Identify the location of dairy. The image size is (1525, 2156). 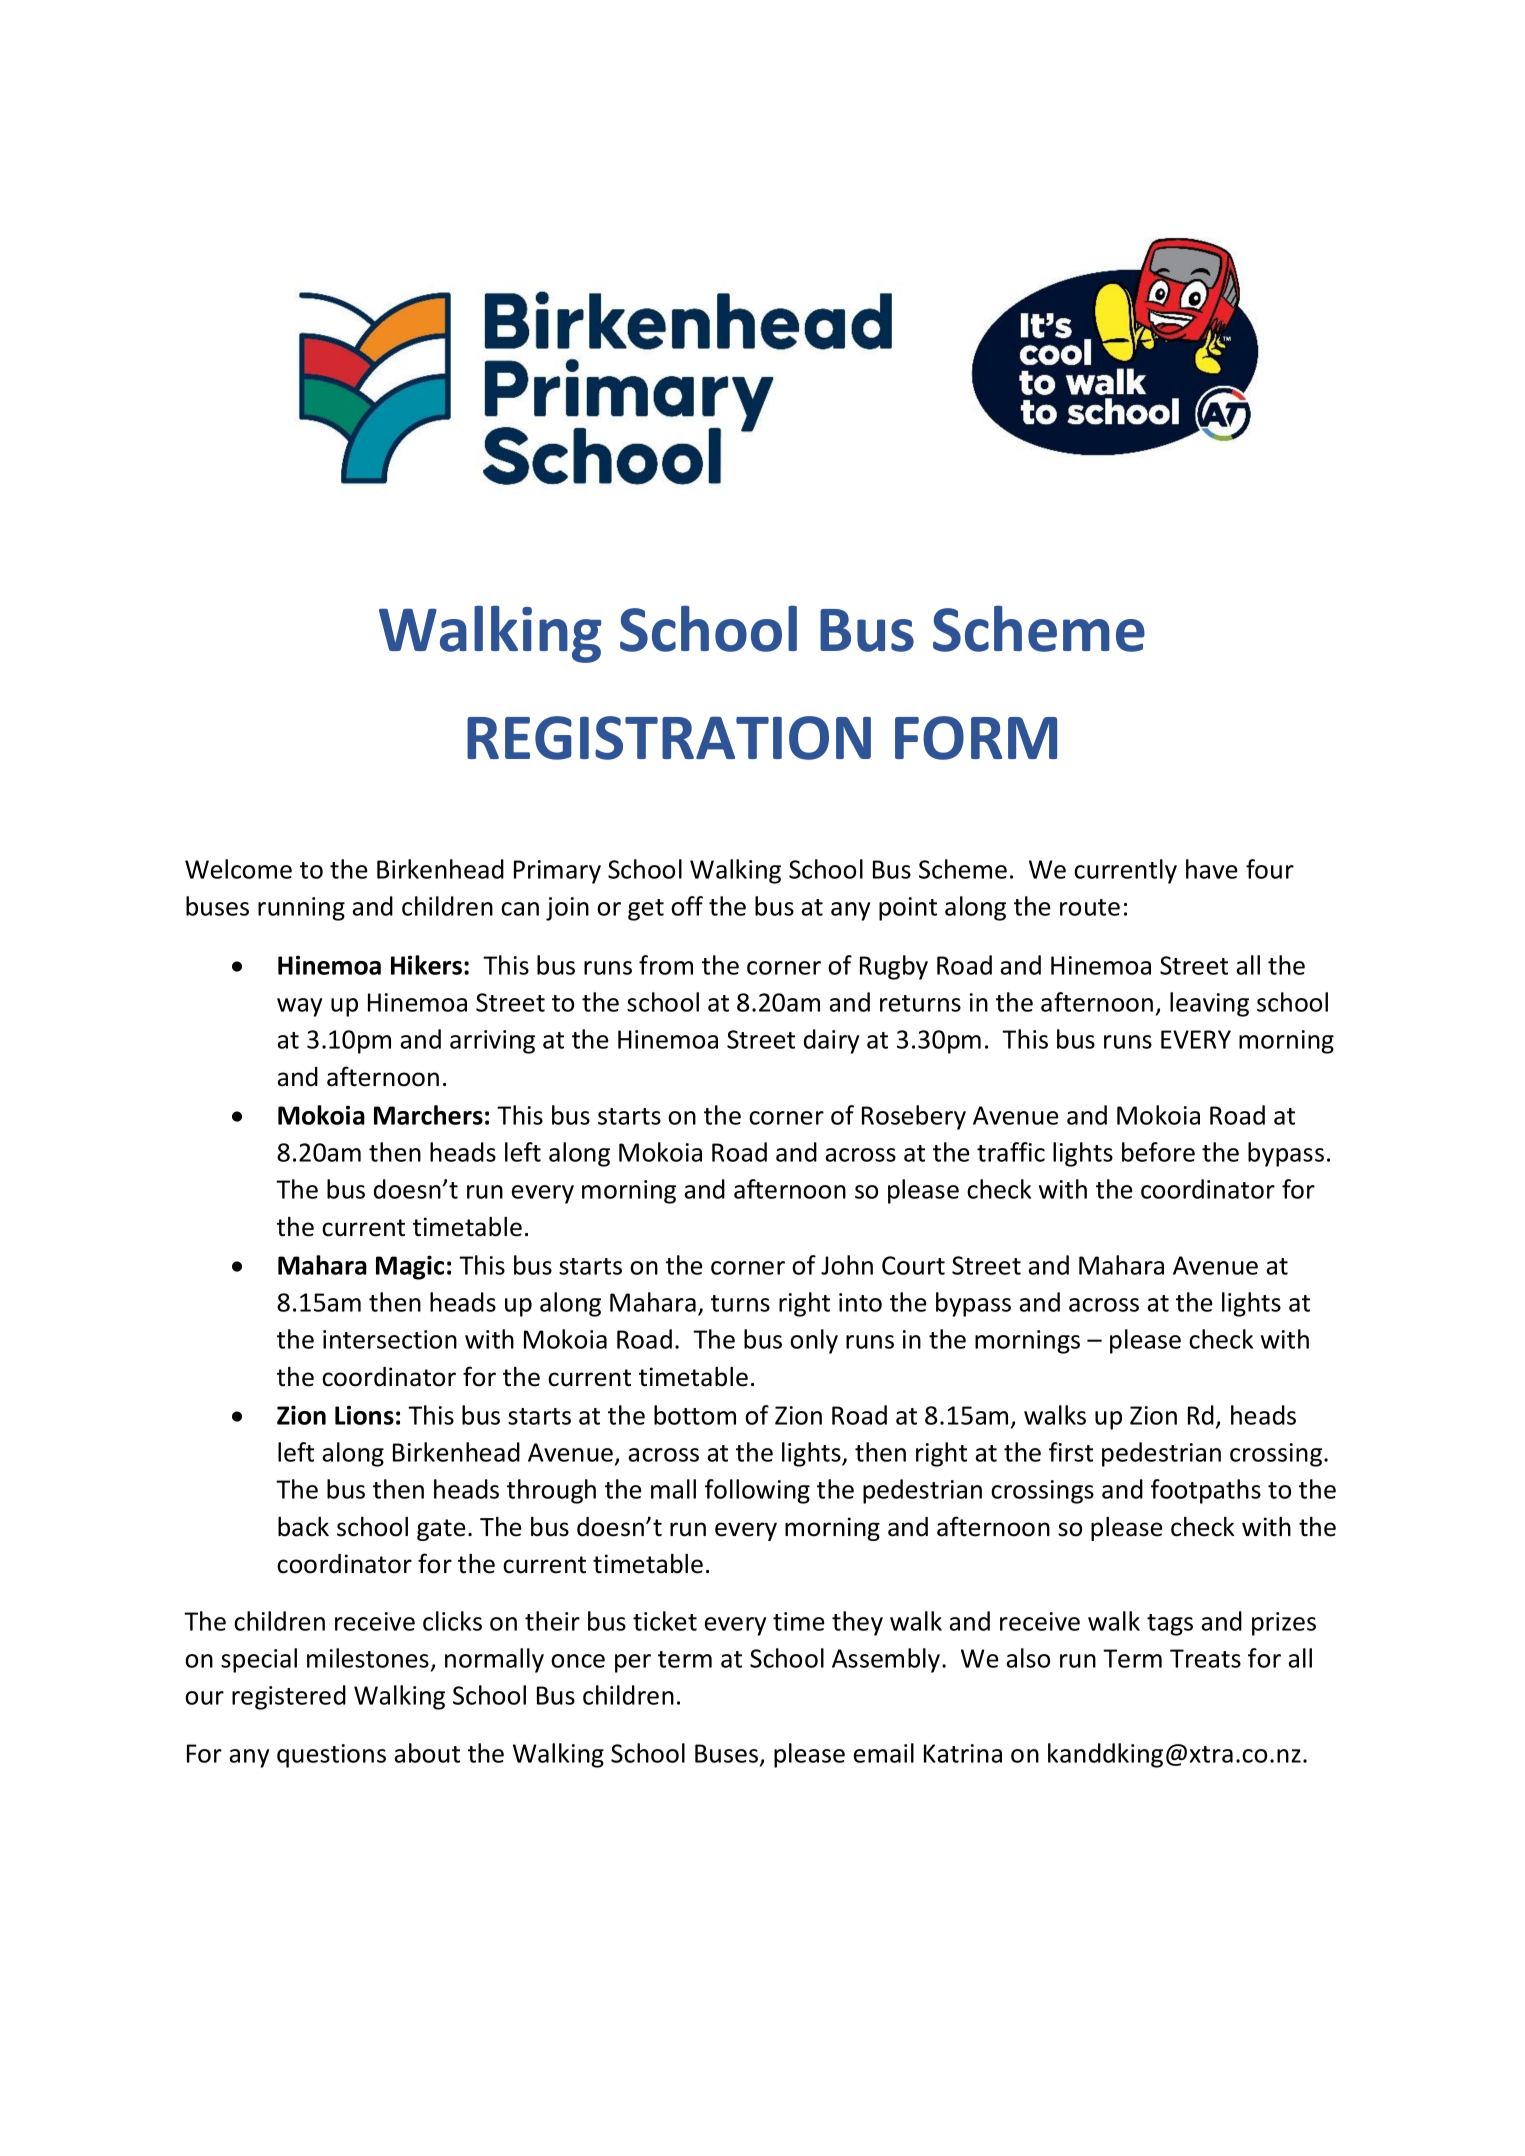
(831, 1041).
